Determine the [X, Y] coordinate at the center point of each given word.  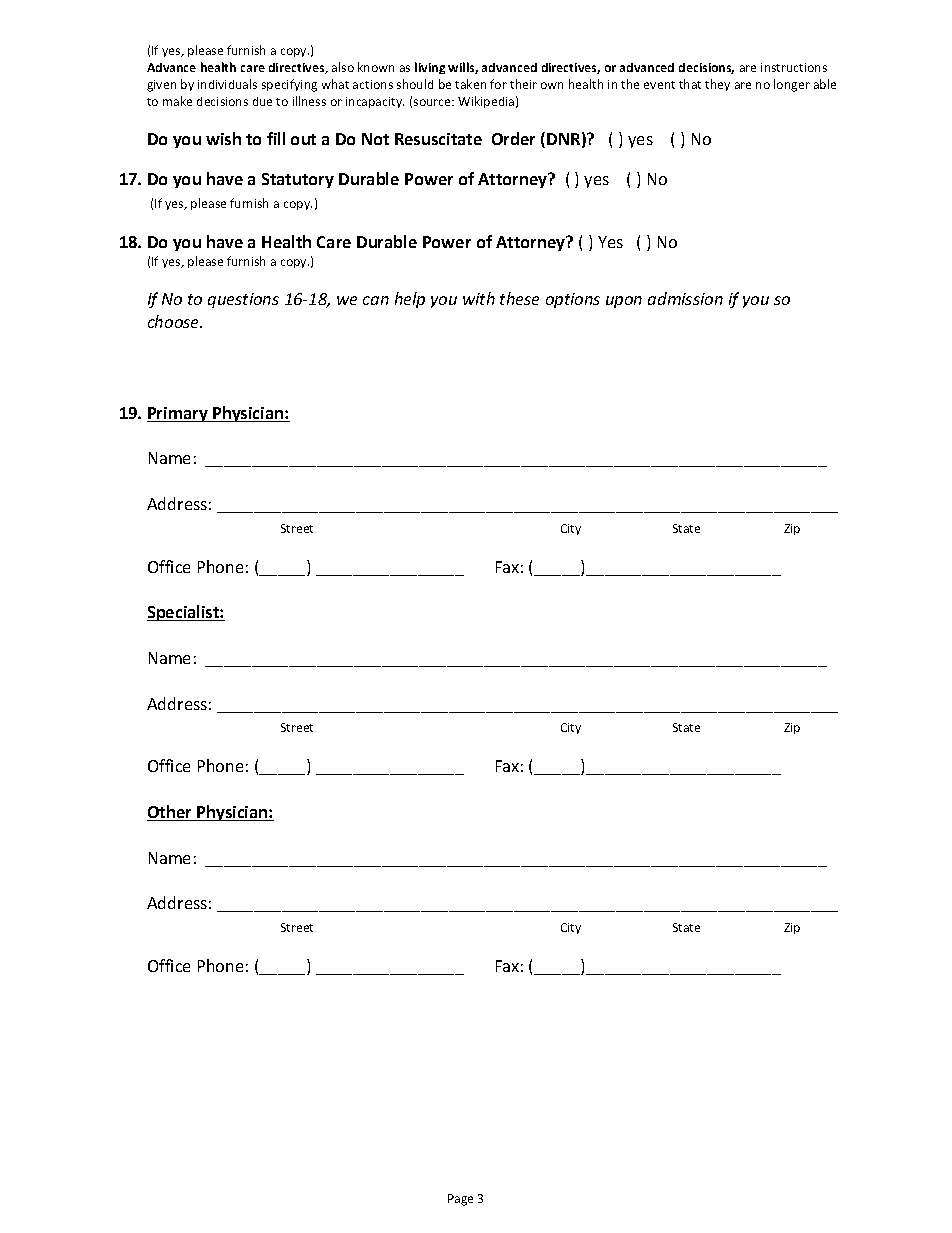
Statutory [298, 180]
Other [170, 813]
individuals [227, 84]
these [519, 298]
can [376, 300]
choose [175, 321]
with [479, 298]
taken [470, 84]
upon [624, 302]
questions [243, 300]
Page [460, 1200]
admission [685, 298]
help [410, 300]
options [573, 300]
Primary [178, 414]
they [717, 85]
